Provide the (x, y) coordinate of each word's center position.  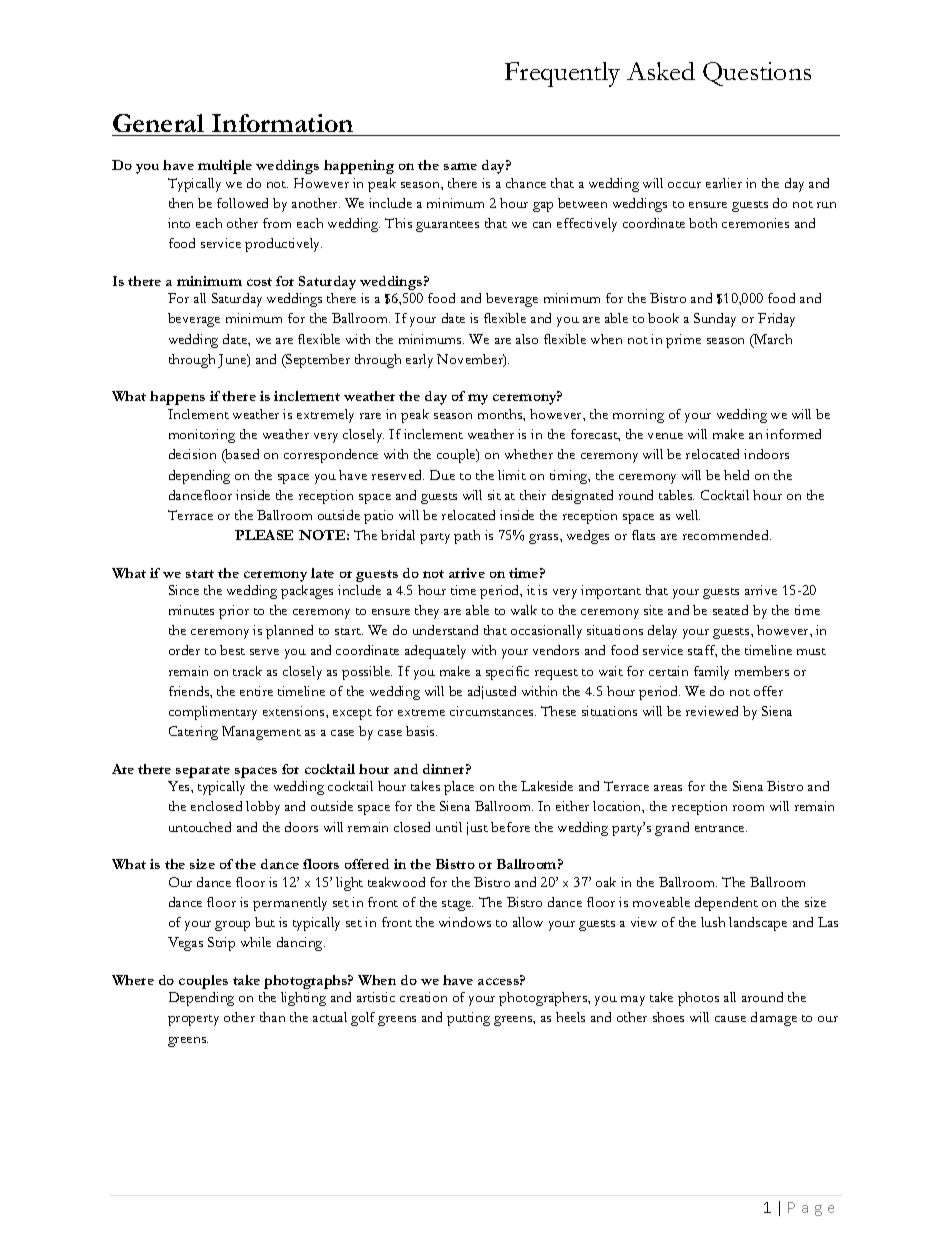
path (467, 537)
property (193, 1020)
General (158, 123)
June (233, 361)
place (459, 788)
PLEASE (264, 535)
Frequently (562, 74)
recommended (727, 535)
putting (468, 1019)
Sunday (715, 320)
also (527, 339)
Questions (757, 74)
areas (668, 788)
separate (203, 772)
